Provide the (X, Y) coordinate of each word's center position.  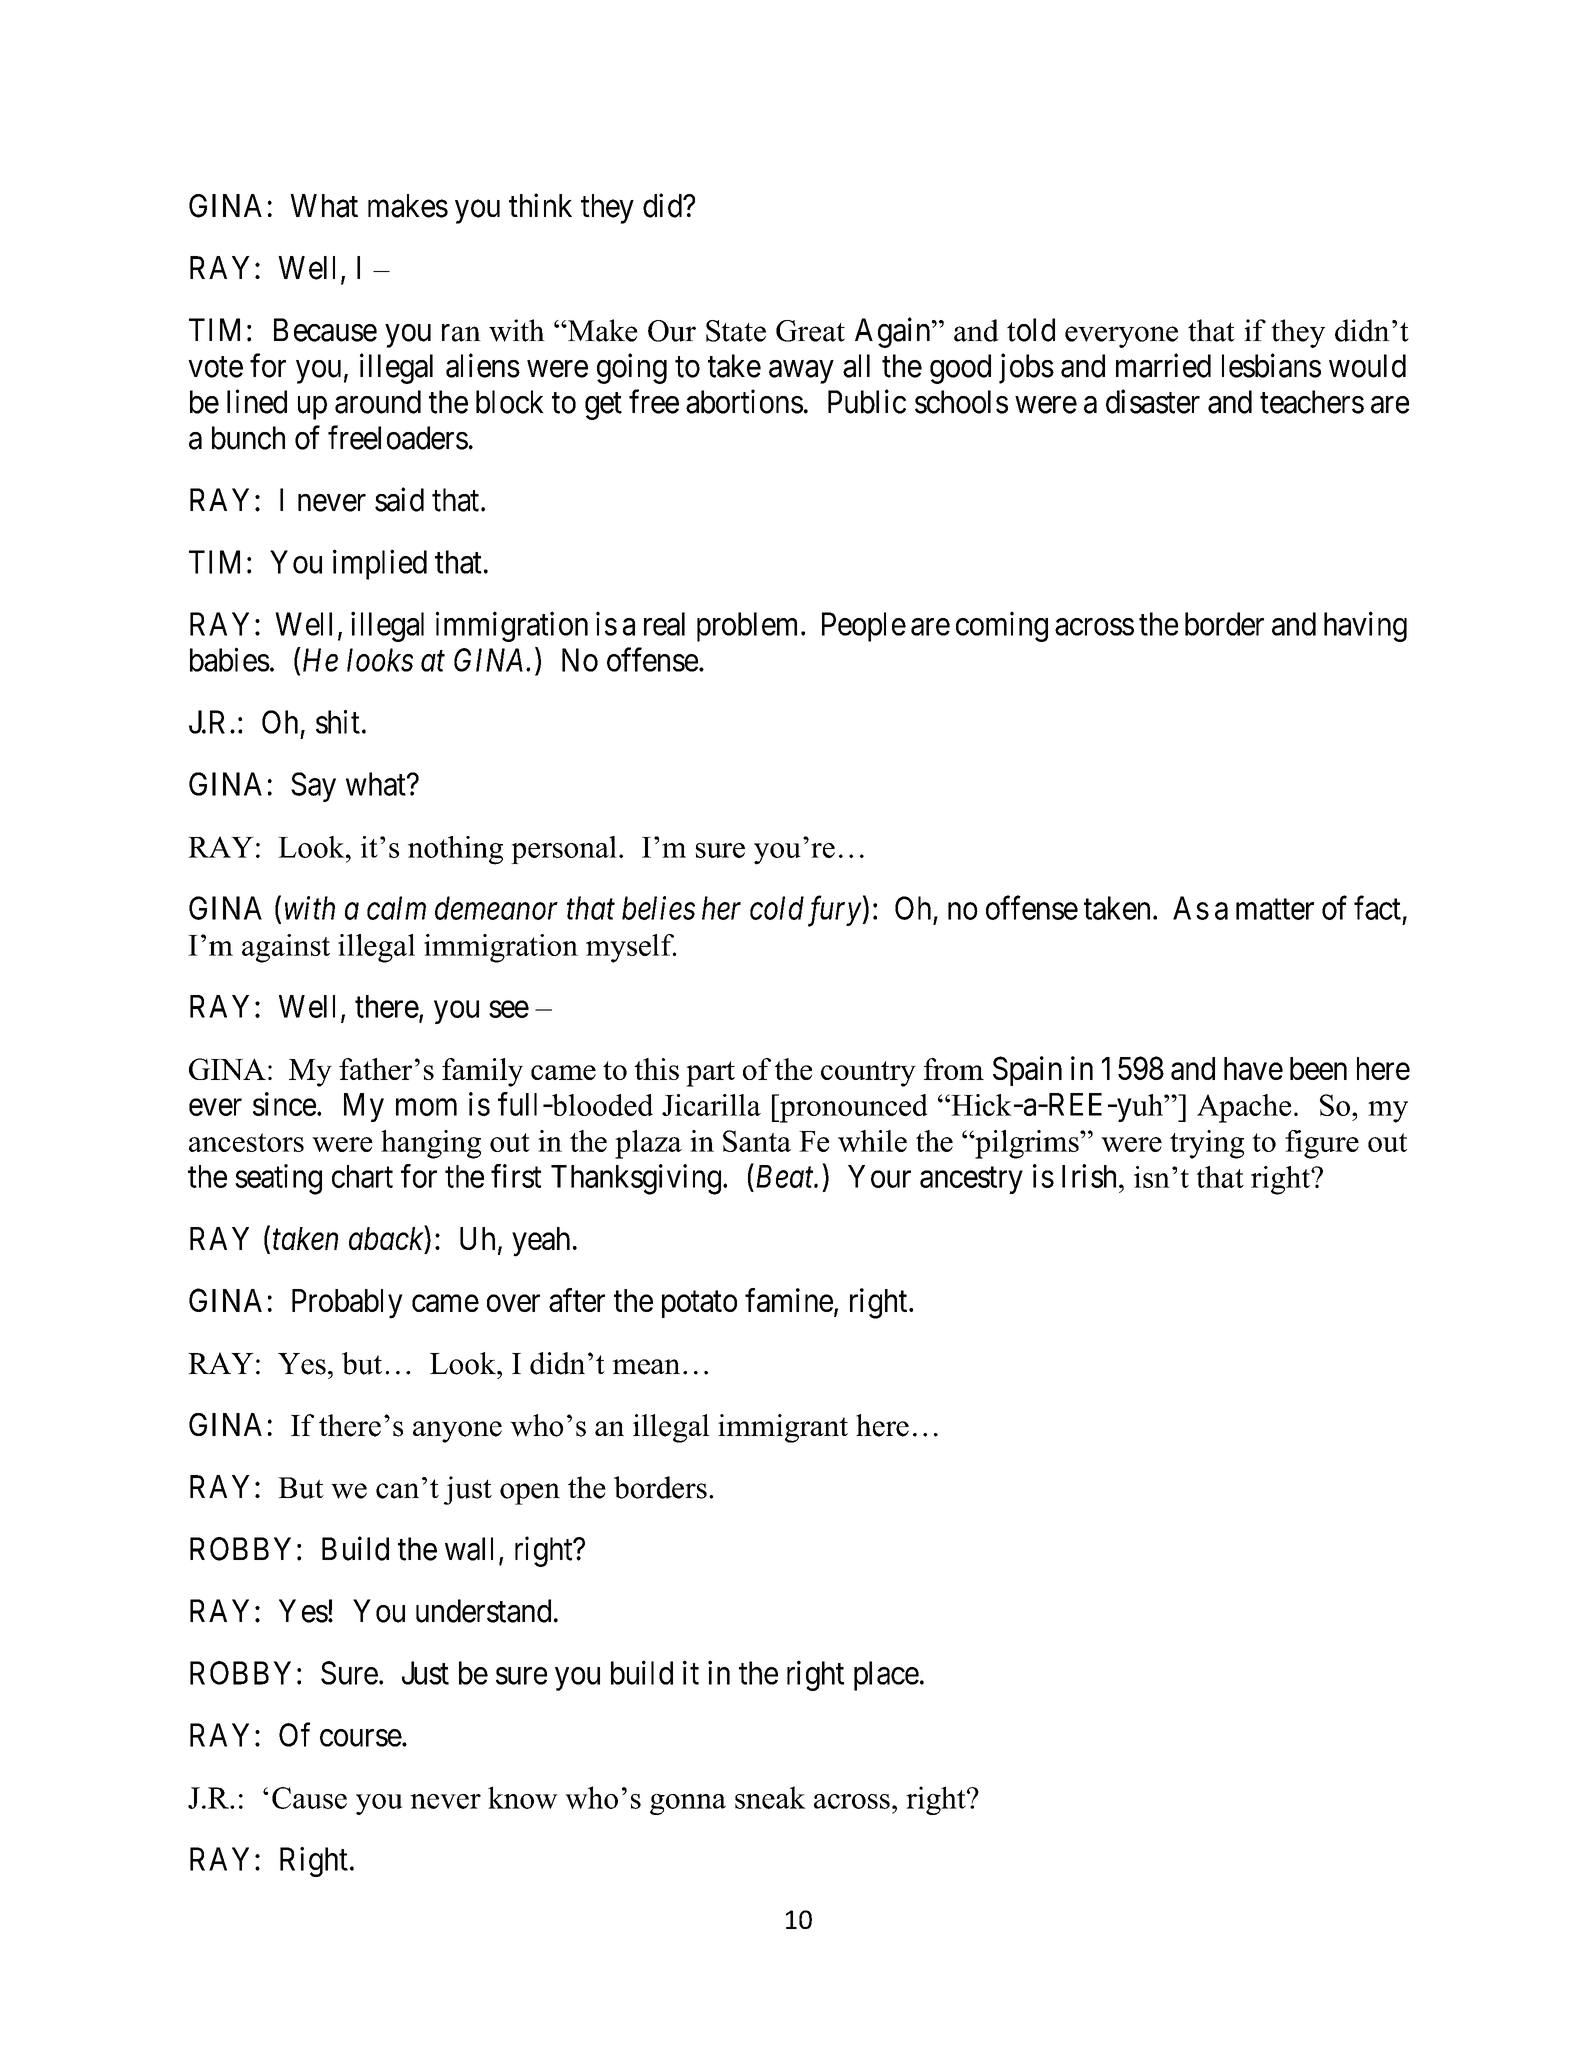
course (361, 1738)
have (1253, 1068)
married (1163, 365)
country (868, 1074)
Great (810, 331)
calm (396, 908)
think (540, 205)
